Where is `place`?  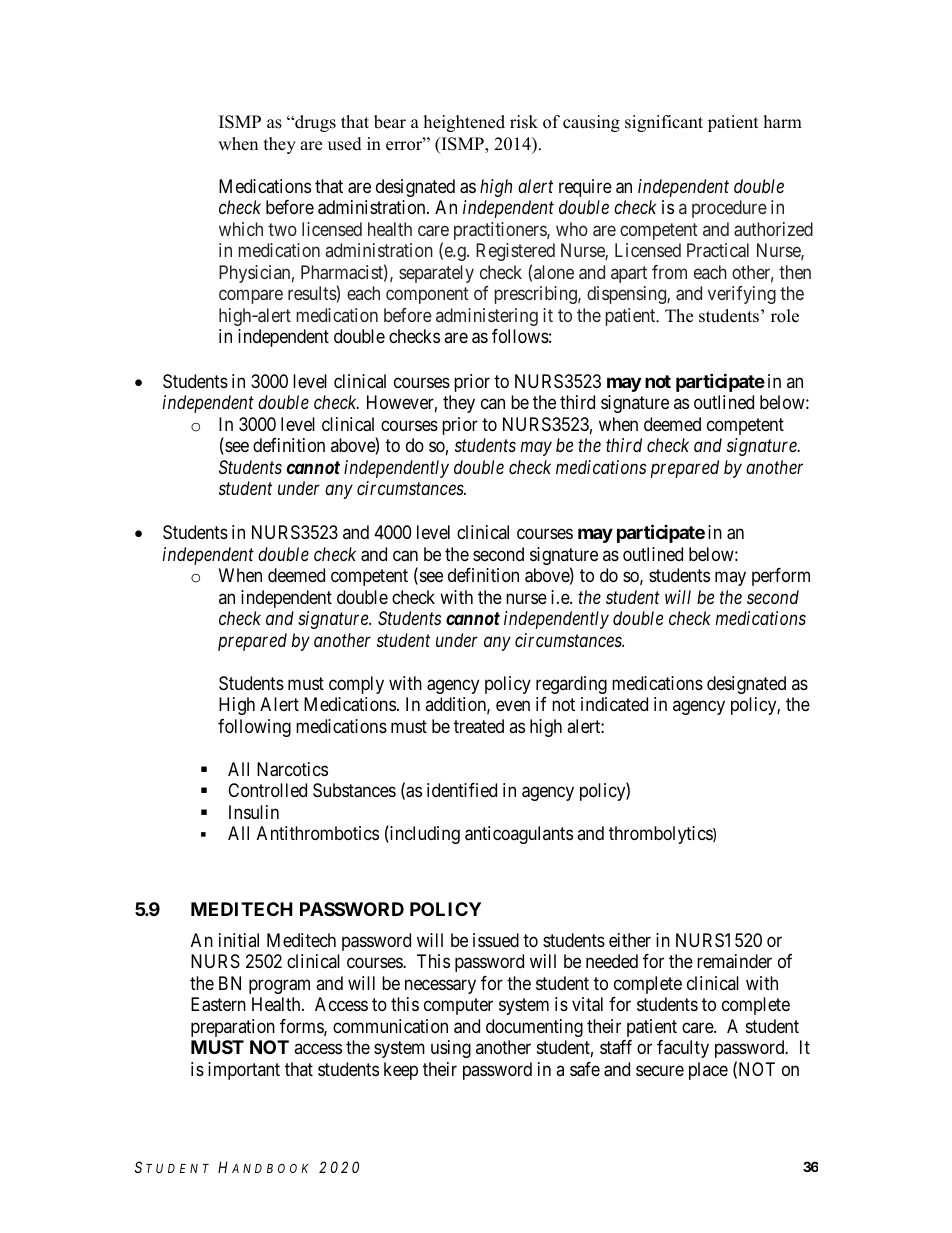 place is located at coordinates (708, 1071).
